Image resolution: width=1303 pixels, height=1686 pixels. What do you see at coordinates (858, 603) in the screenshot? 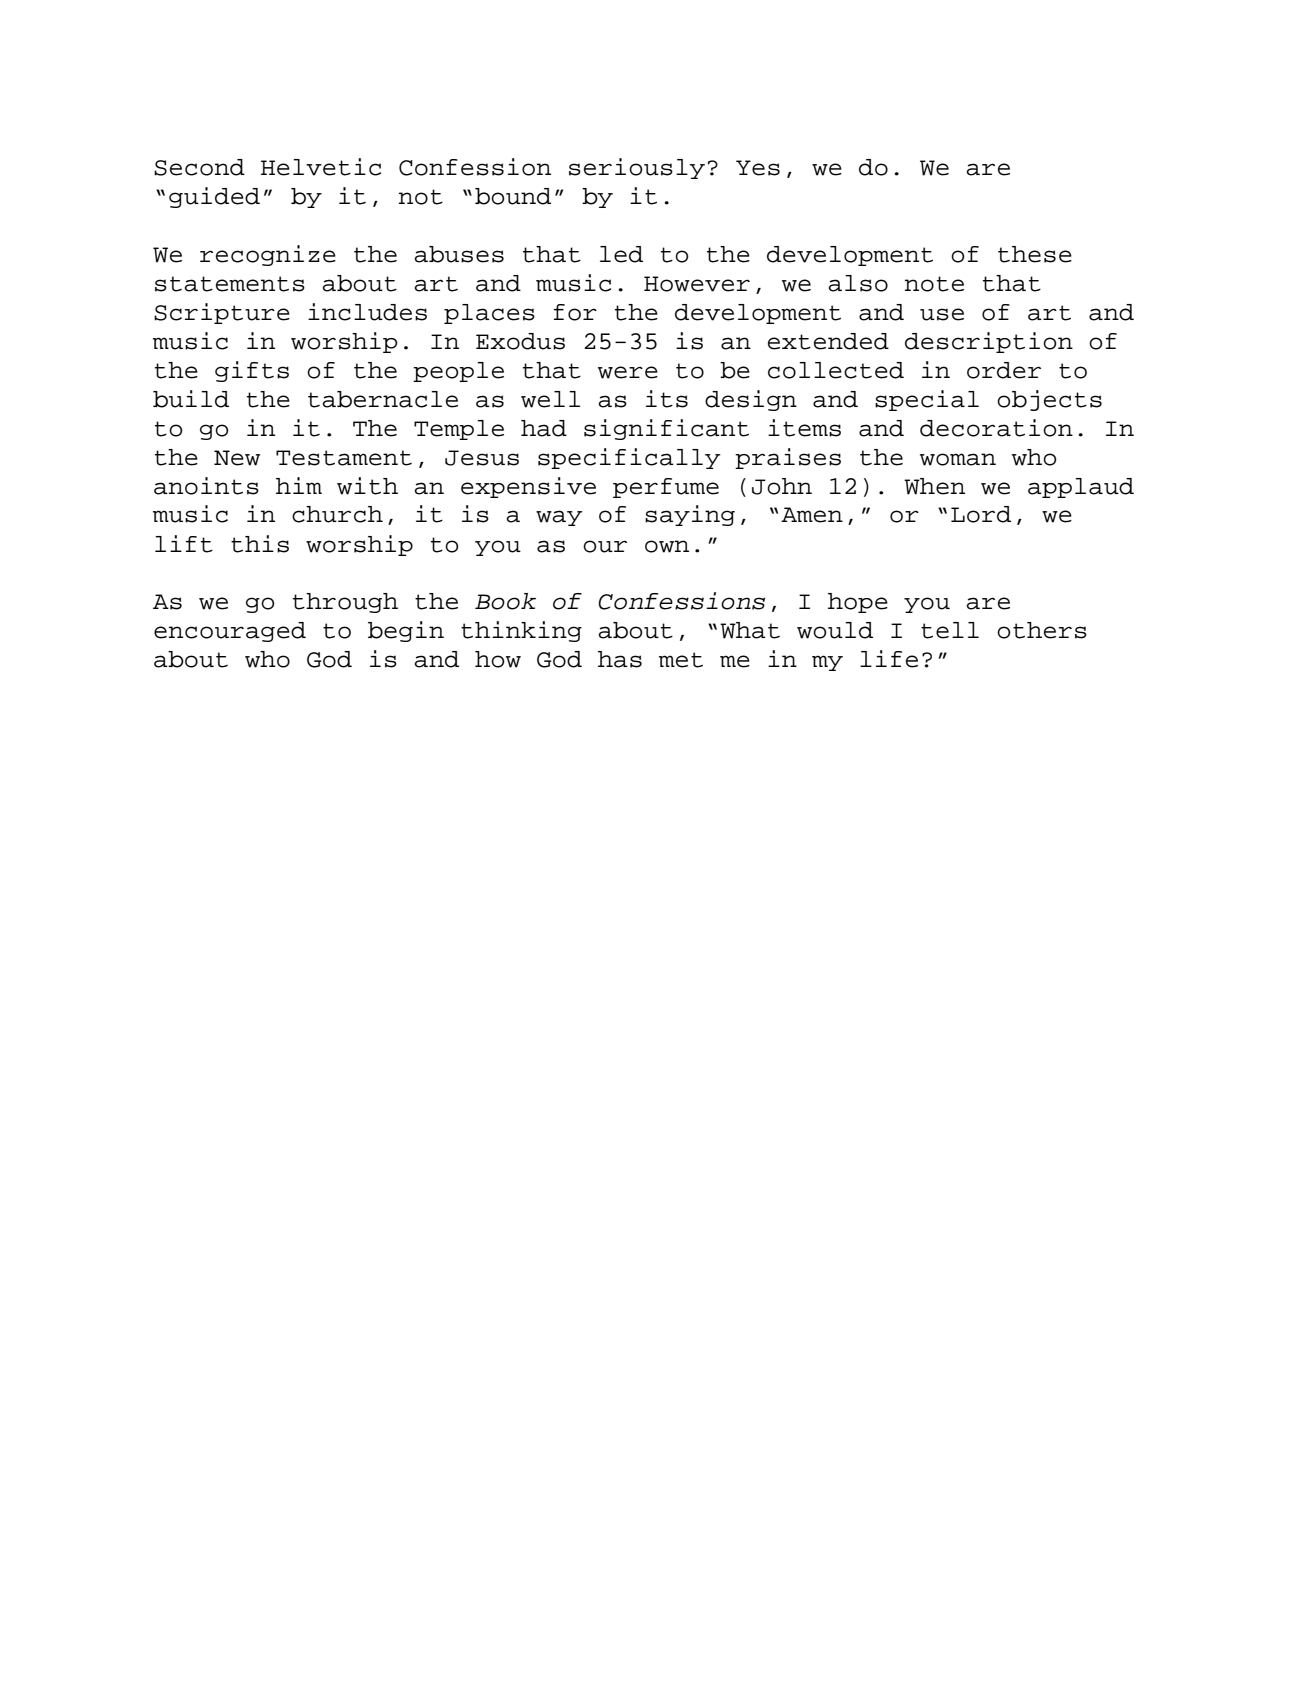
I see `hope` at bounding box center [858, 603].
